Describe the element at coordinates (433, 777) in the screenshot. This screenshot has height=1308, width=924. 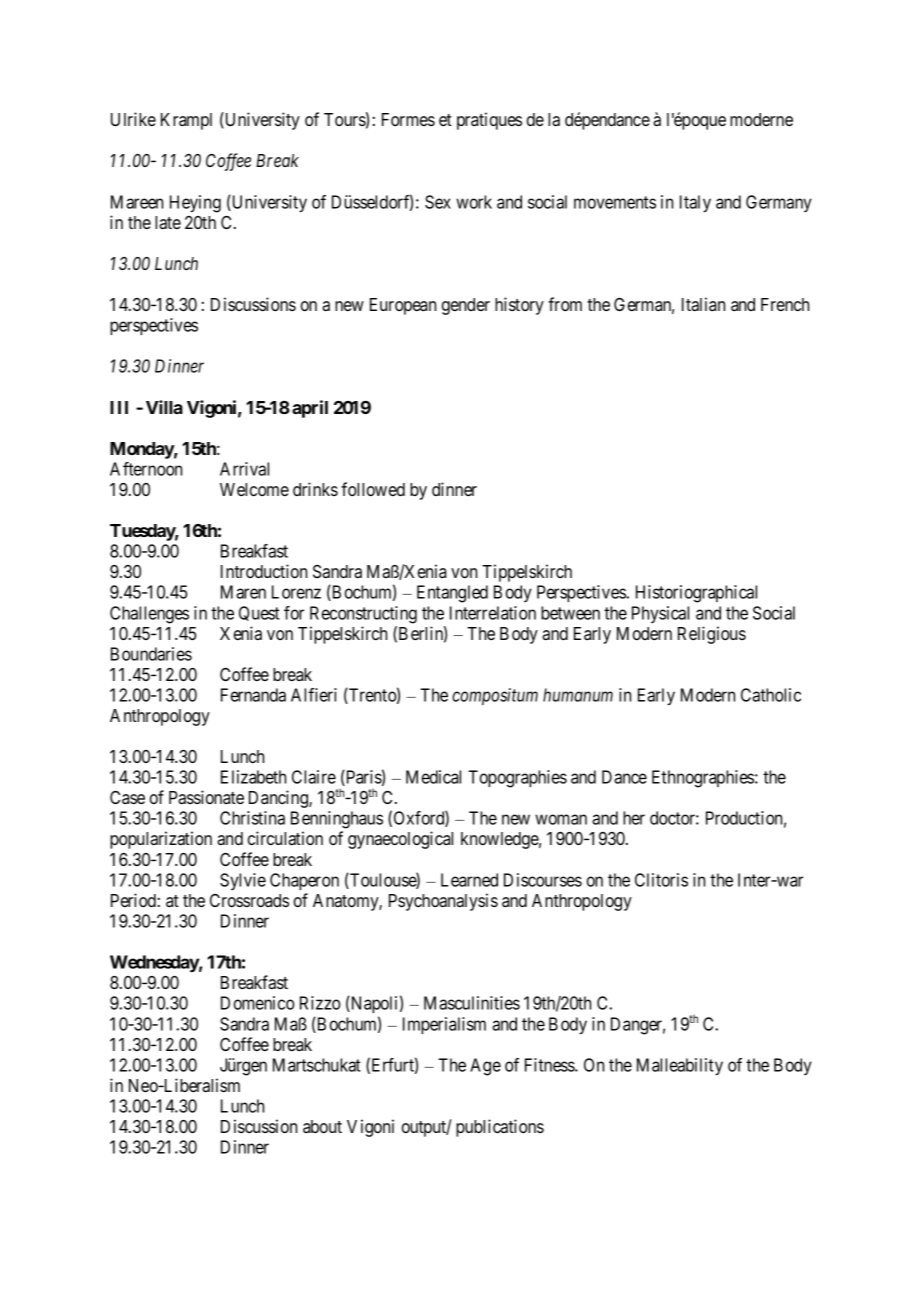
I see `Medical` at that location.
